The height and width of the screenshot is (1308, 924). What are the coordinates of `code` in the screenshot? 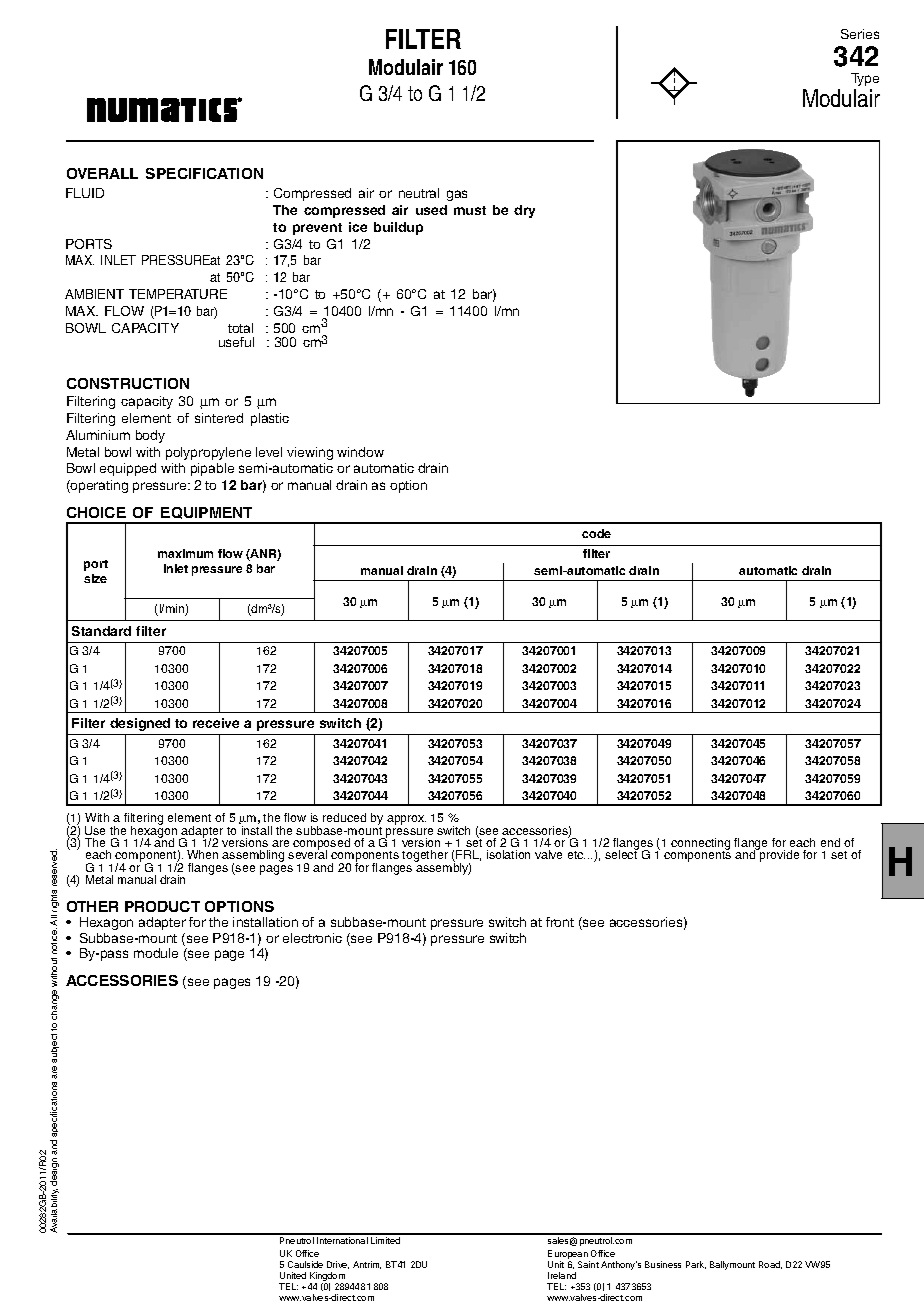 It's located at (596, 533).
